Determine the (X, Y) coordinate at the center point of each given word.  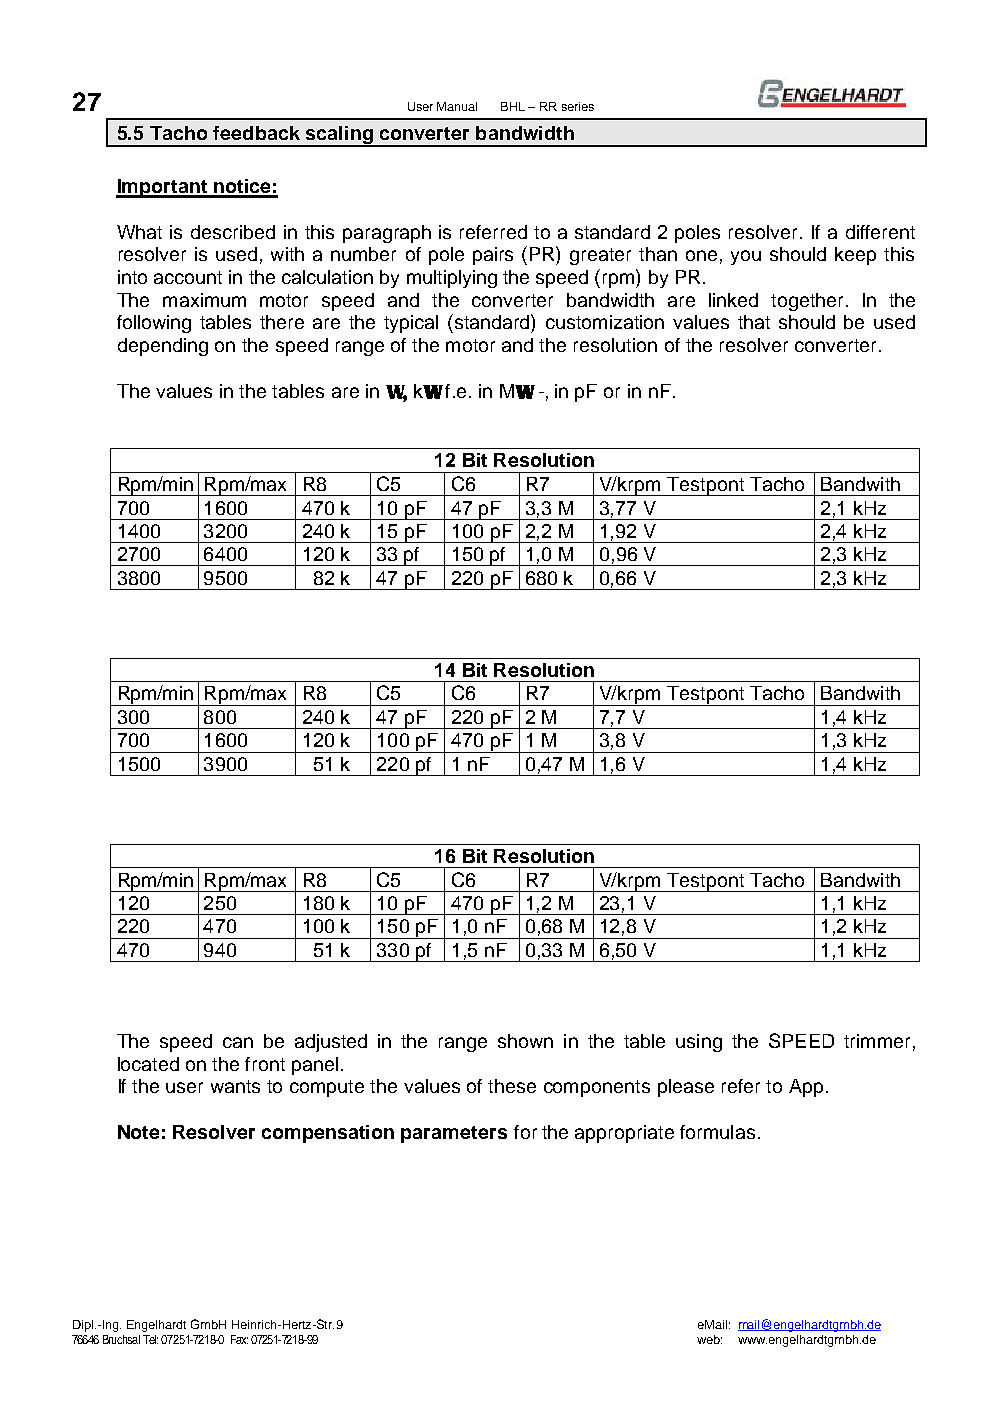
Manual (457, 106)
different (880, 232)
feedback (256, 133)
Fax (239, 1339)
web (709, 1339)
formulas (717, 1132)
